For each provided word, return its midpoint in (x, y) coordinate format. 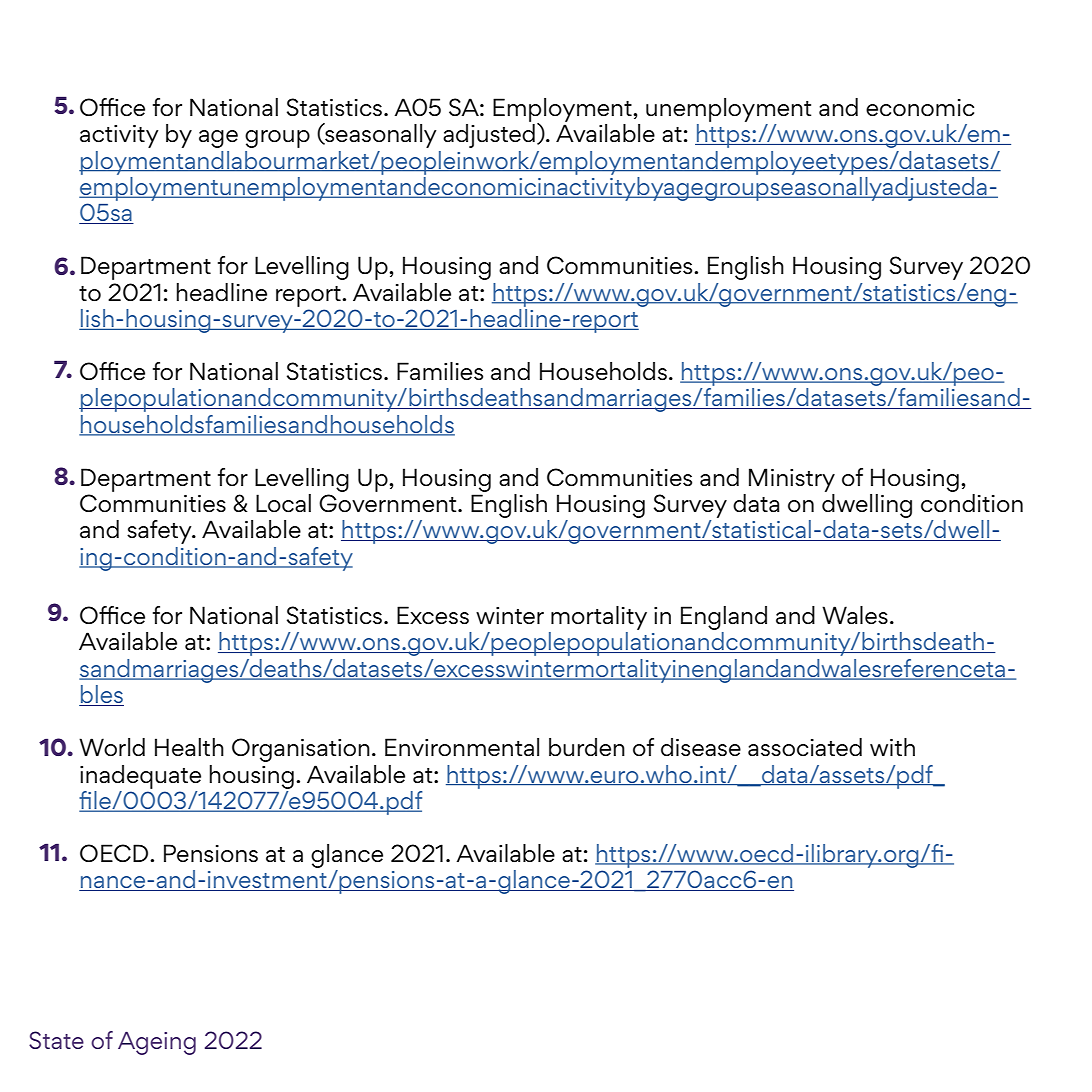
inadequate (140, 777)
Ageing (157, 1043)
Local (283, 503)
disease (701, 747)
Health (189, 747)
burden (587, 747)
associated (805, 747)
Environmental (462, 747)
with (892, 747)
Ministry (792, 480)
